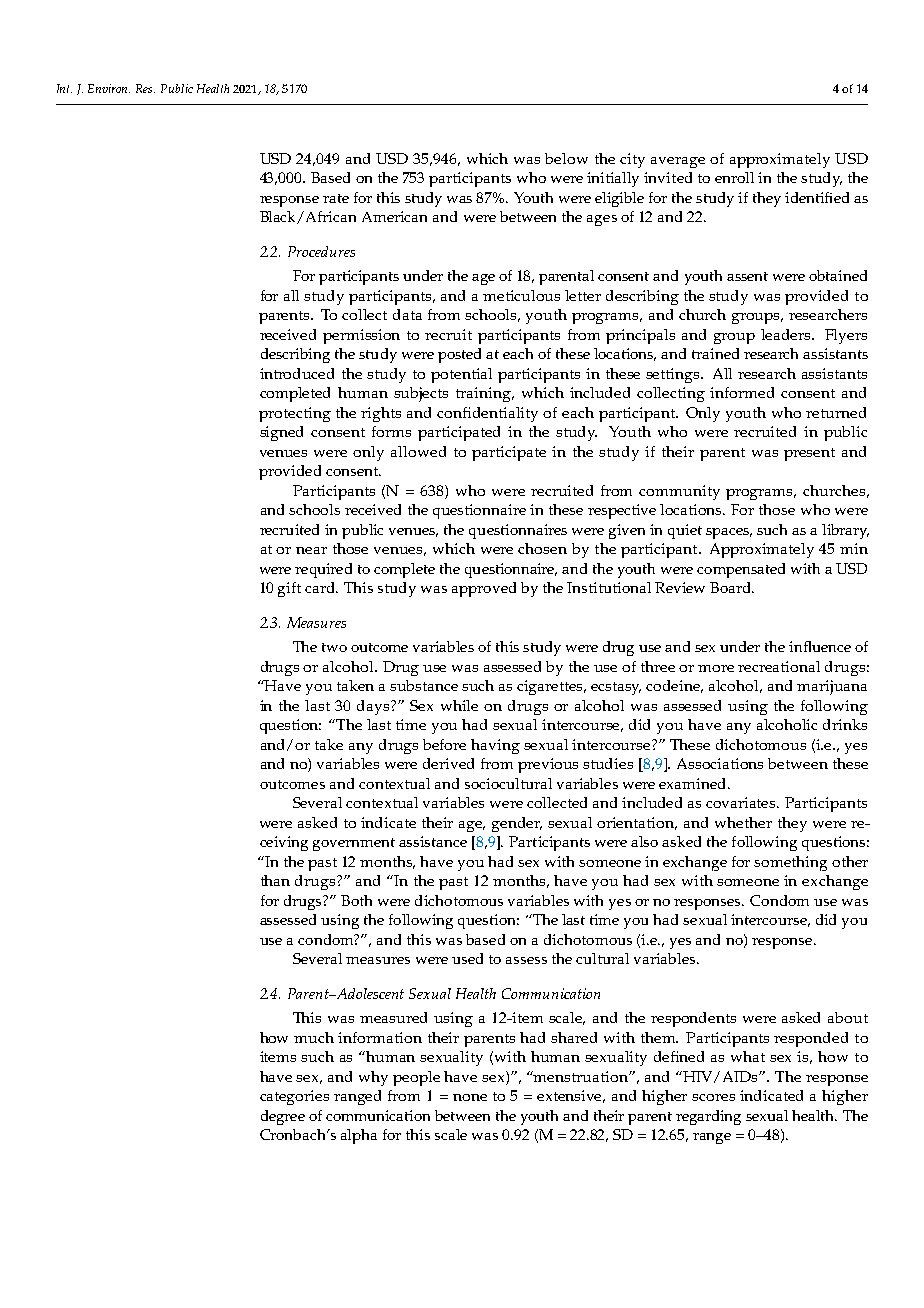  Describe the element at coordinates (787, 334) in the image. I see `leaders` at that location.
